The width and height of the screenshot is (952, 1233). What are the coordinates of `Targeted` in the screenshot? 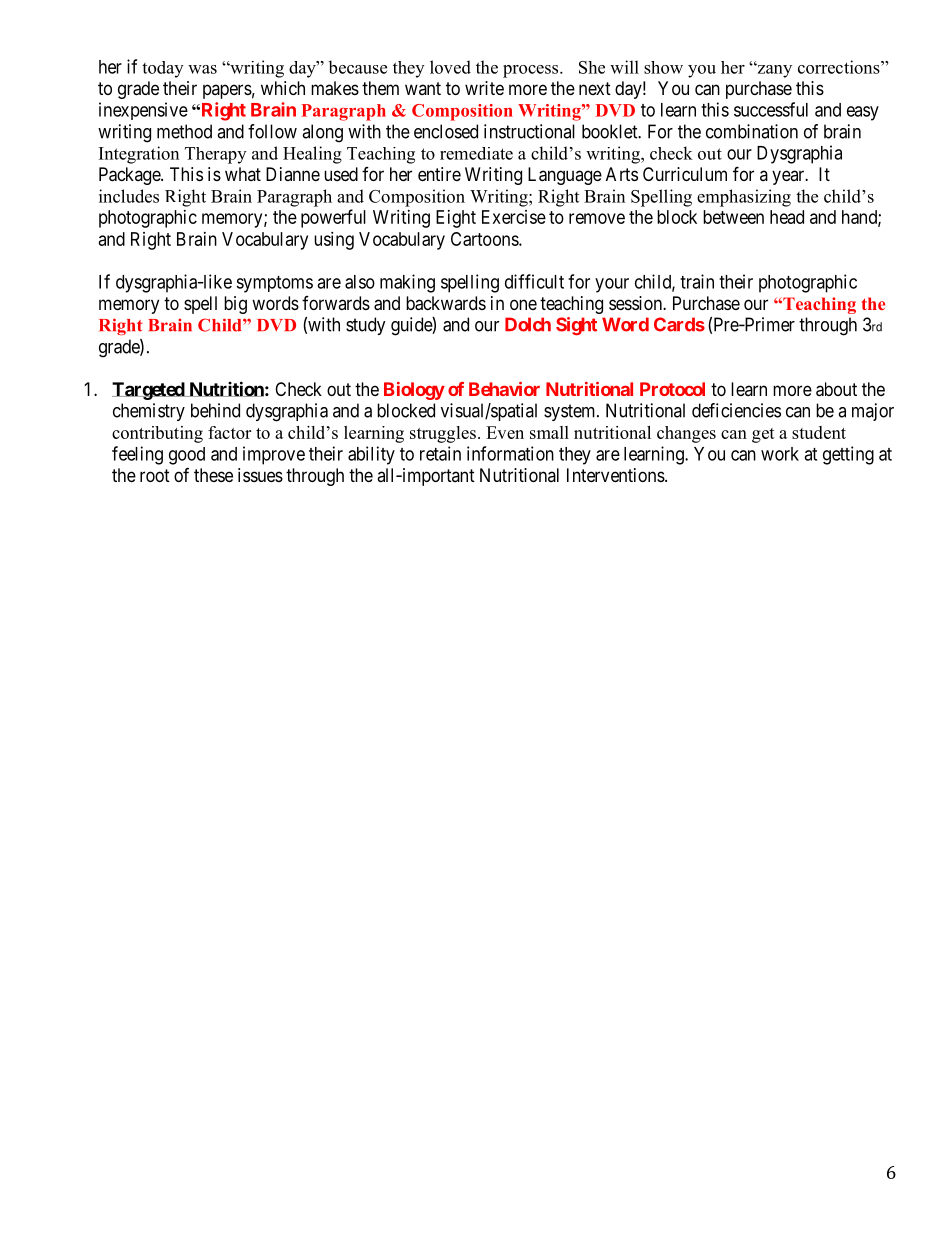 It's located at (149, 391).
